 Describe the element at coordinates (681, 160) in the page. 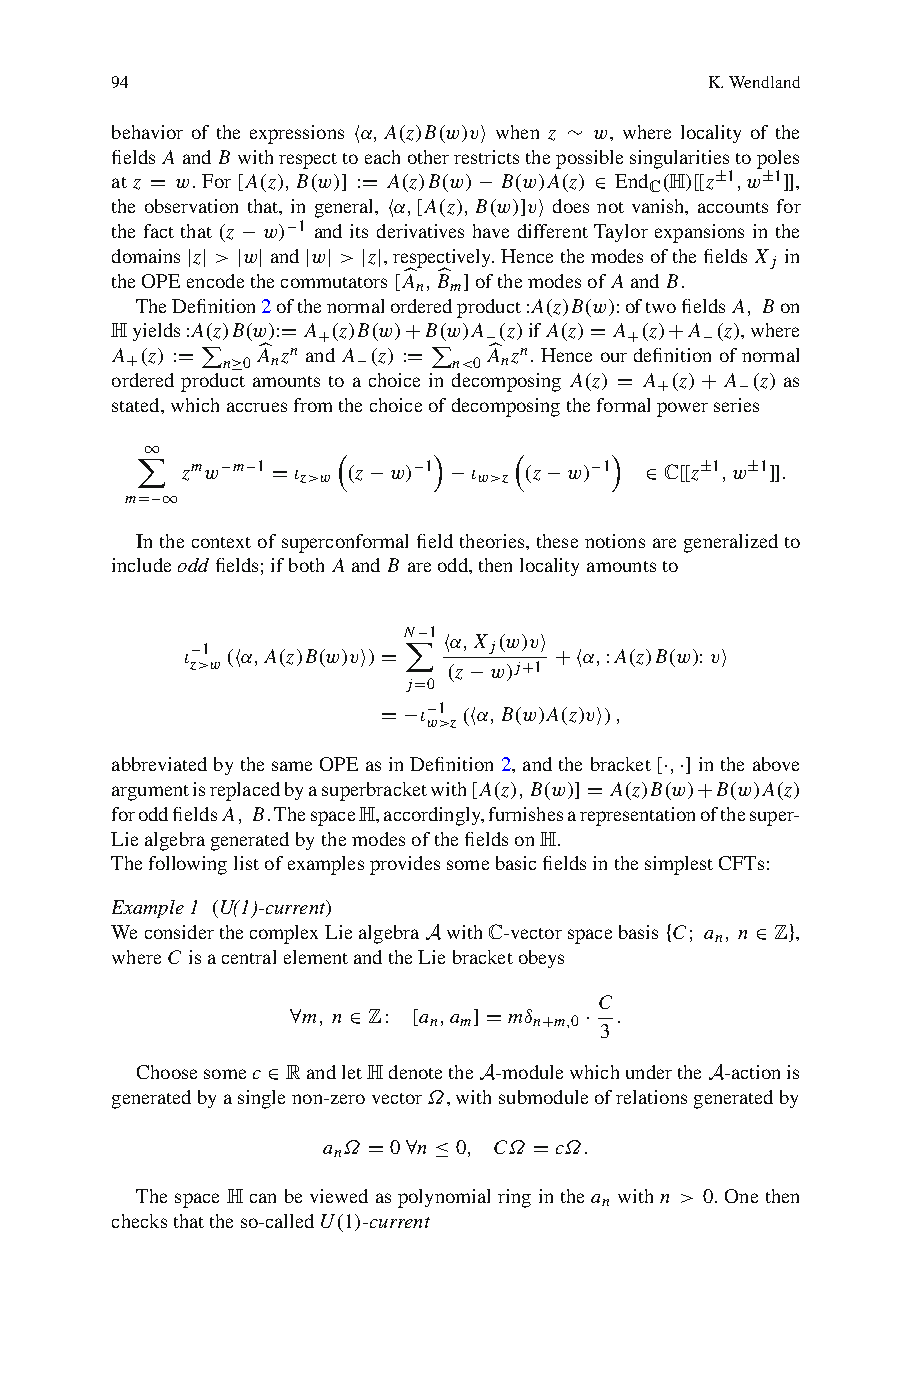

I see `singularities` at that location.
